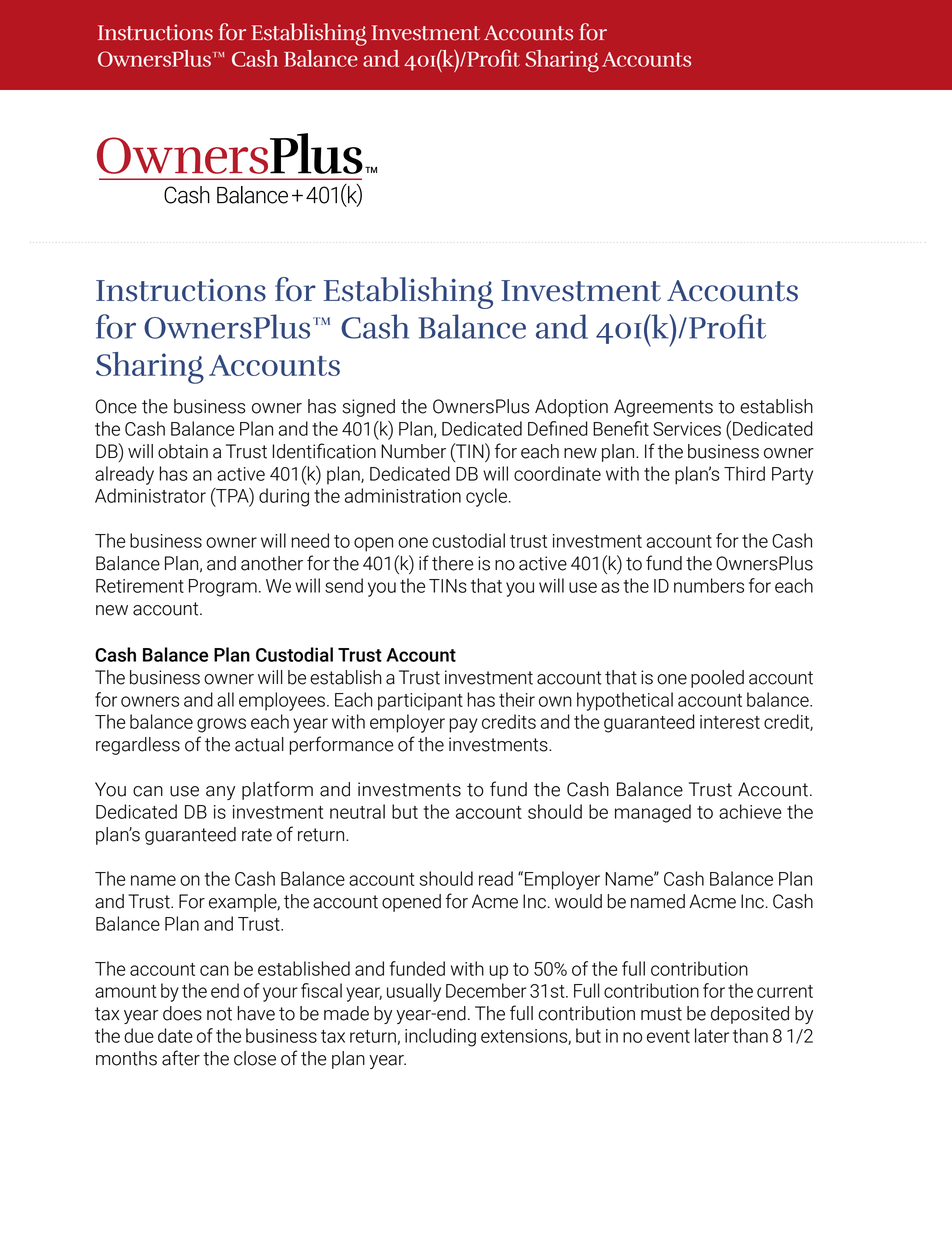  Describe the element at coordinates (712, 1035) in the screenshot. I see `later` at that location.
